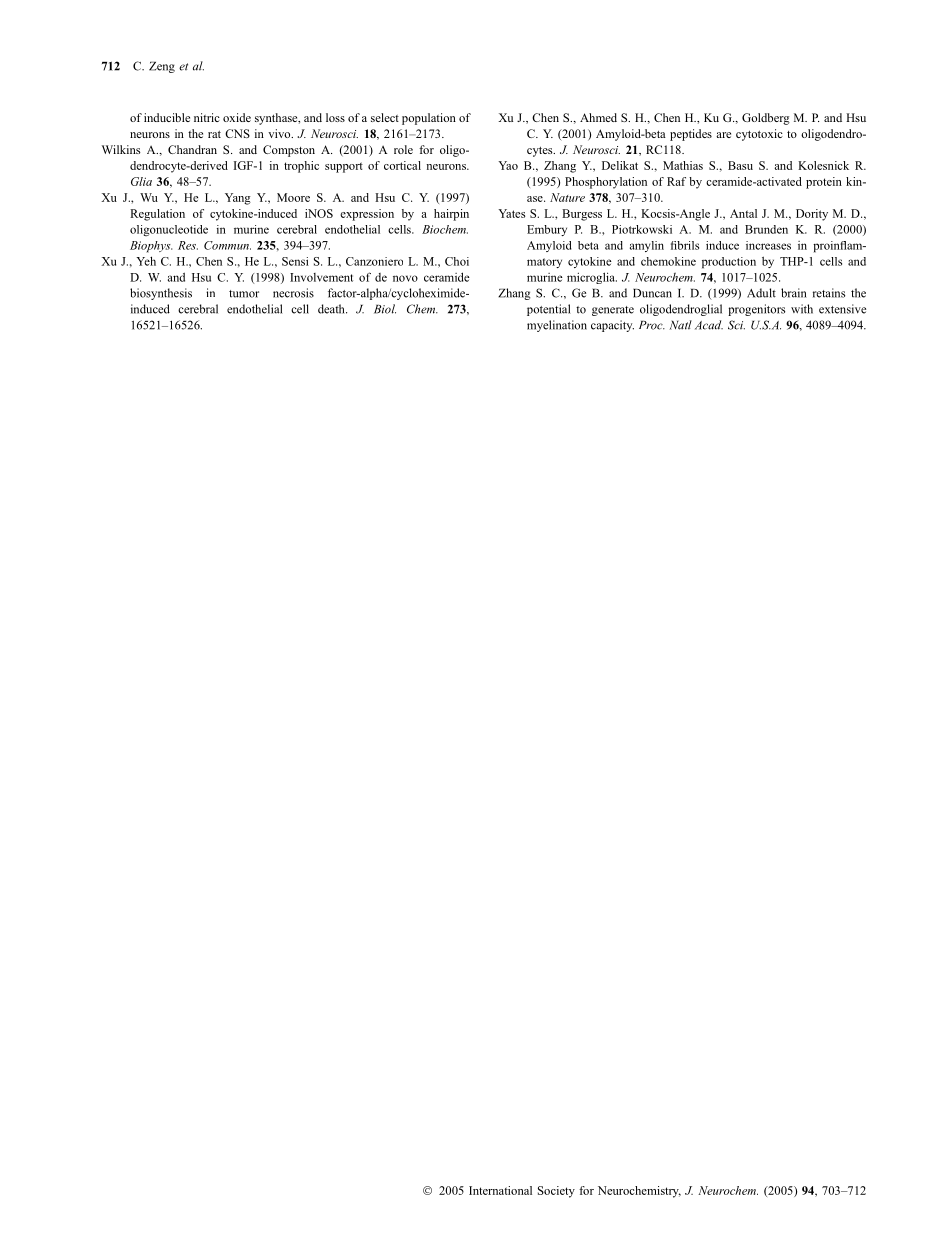 This page has height=1251, width=952. I want to click on International, so click(500, 1190).
